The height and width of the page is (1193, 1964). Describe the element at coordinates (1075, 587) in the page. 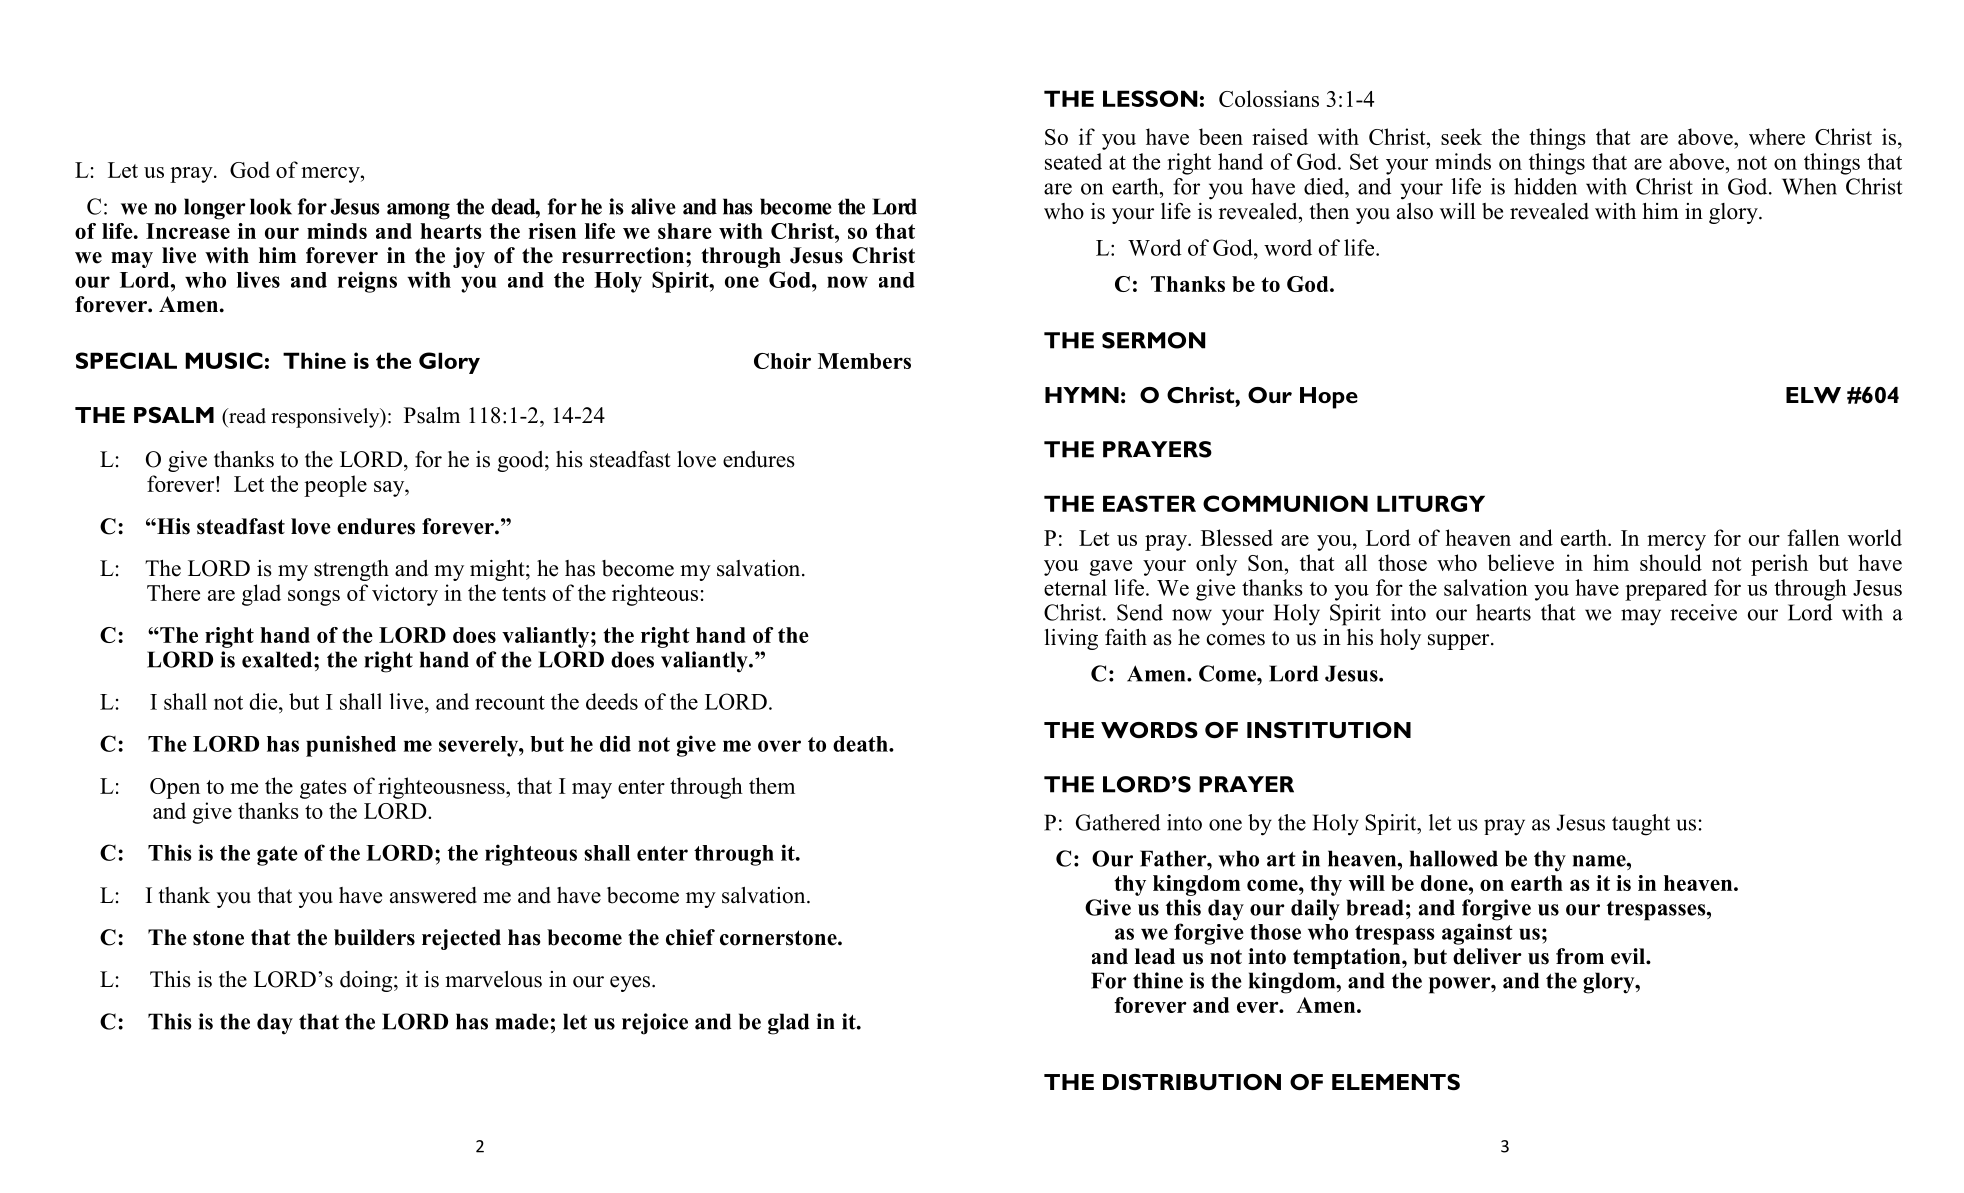

I see `eternal` at that location.
